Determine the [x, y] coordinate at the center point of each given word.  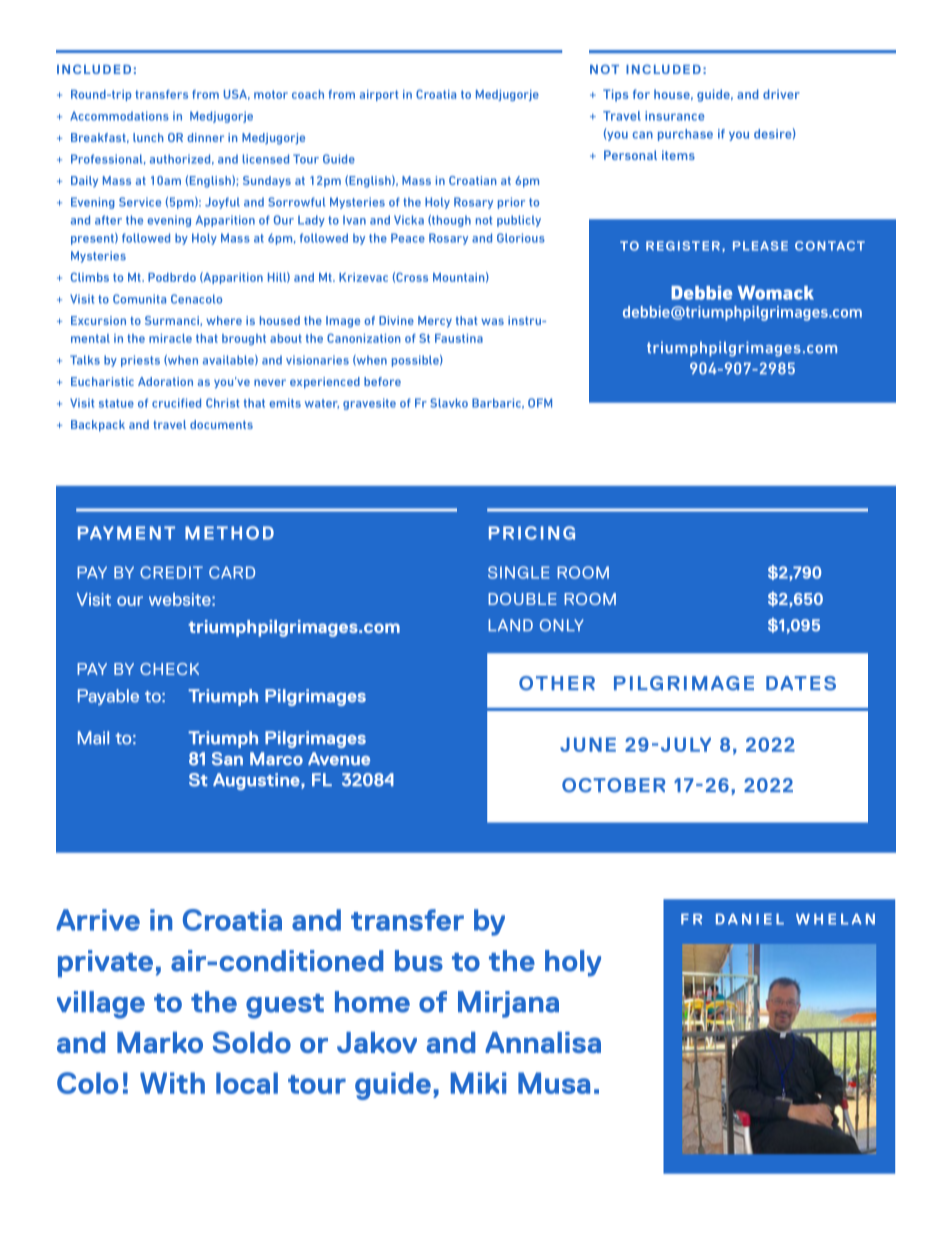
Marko [160, 1042]
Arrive [98, 920]
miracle [170, 338]
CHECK [169, 669]
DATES [801, 683]
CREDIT [171, 572]
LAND [510, 625]
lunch [148, 137]
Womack [775, 293]
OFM [540, 403]
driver [781, 94]
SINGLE [519, 572]
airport [379, 95]
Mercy [435, 322]
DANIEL [750, 919]
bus [419, 961]
